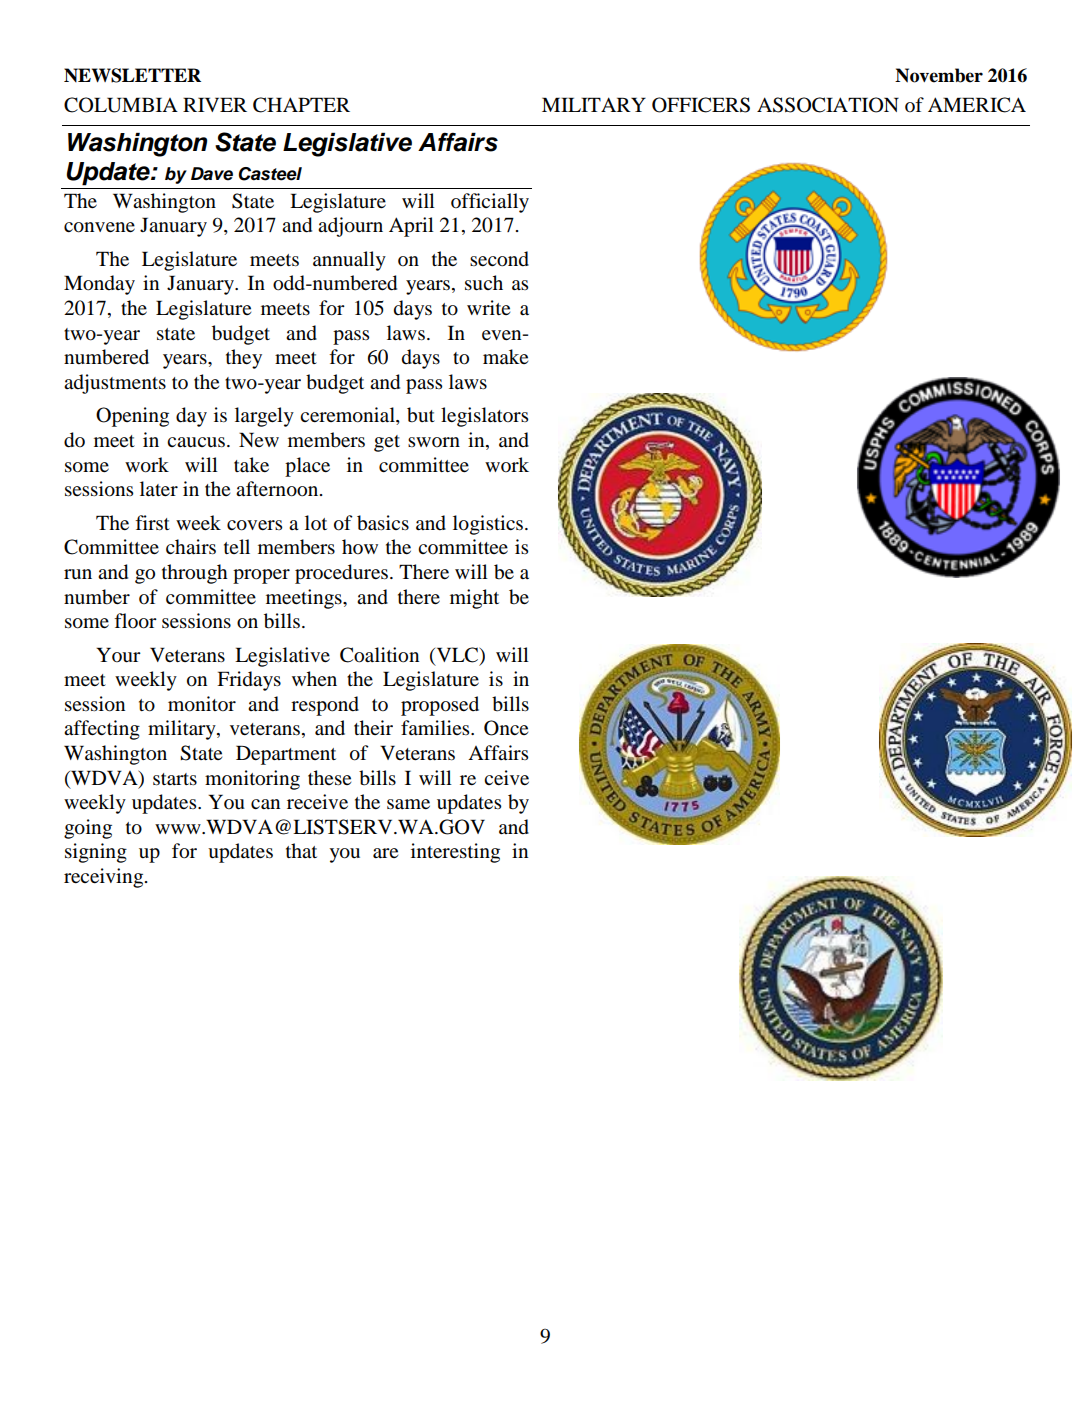 The width and height of the screenshot is (1091, 1412). Describe the element at coordinates (195, 574) in the screenshot. I see `through` at that location.
